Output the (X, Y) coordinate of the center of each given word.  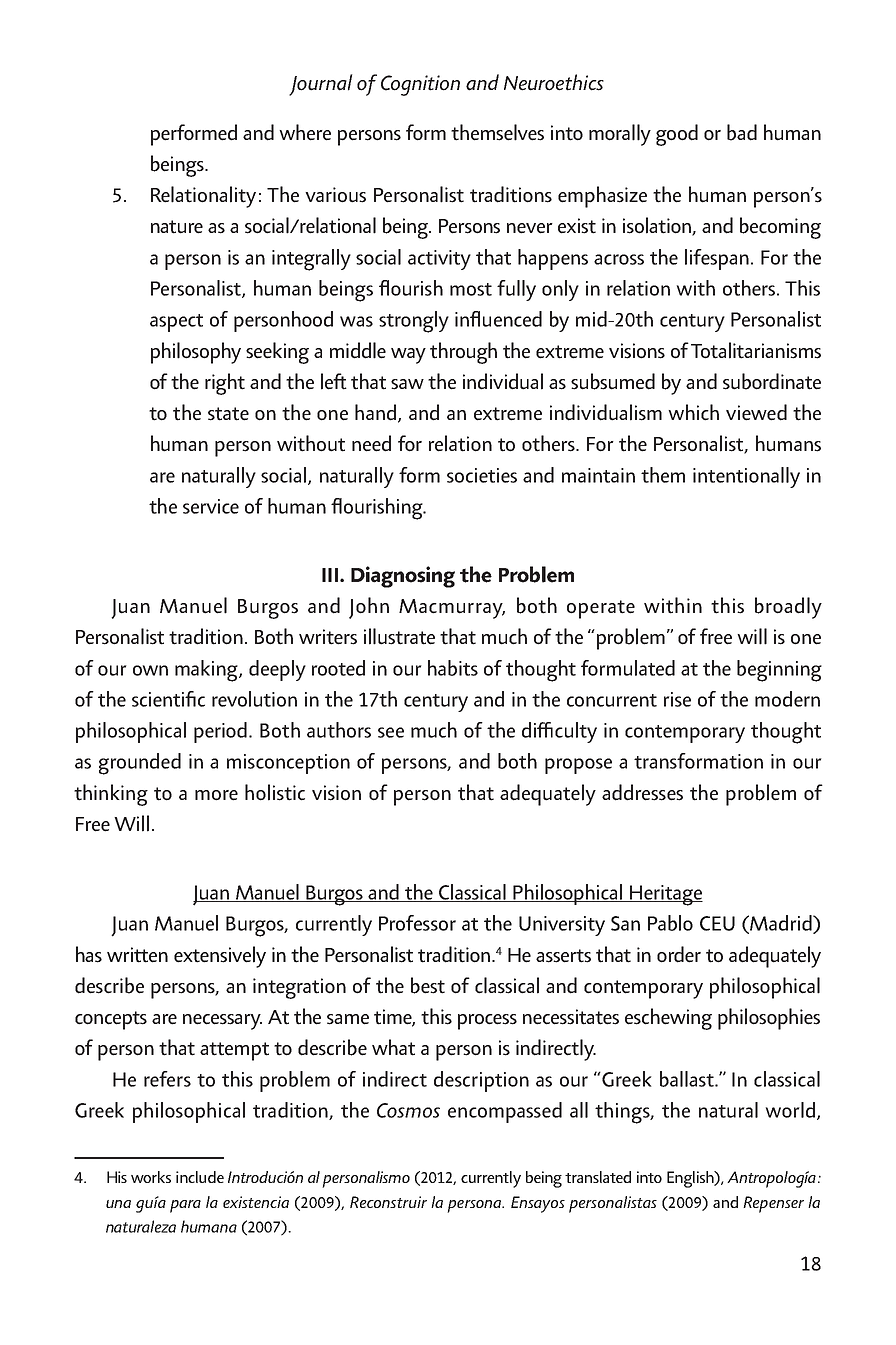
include (200, 1177)
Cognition (420, 85)
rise (677, 699)
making (207, 671)
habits (453, 668)
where (305, 132)
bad (742, 132)
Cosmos (408, 1110)
